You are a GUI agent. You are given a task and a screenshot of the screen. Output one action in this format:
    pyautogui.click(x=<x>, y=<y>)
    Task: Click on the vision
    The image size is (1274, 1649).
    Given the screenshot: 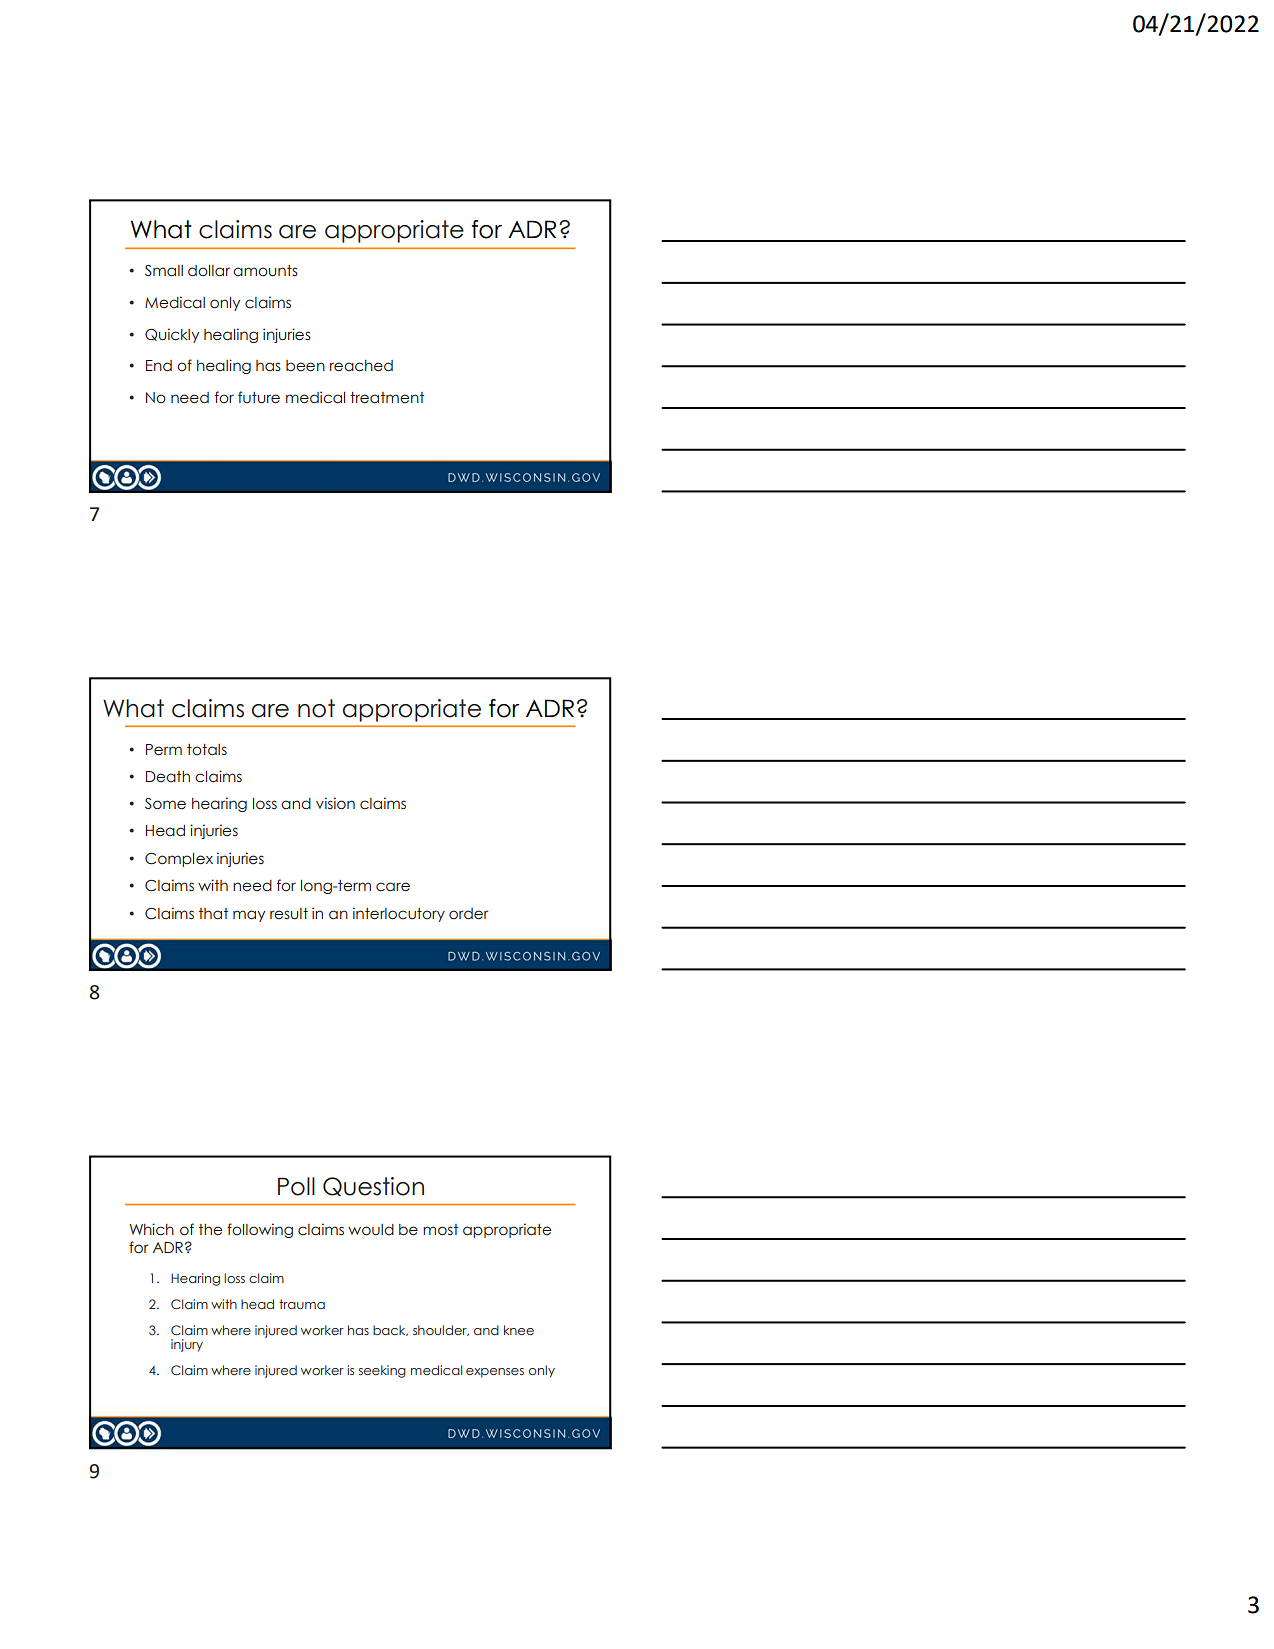 What is the action you would take?
    pyautogui.click(x=335, y=803)
